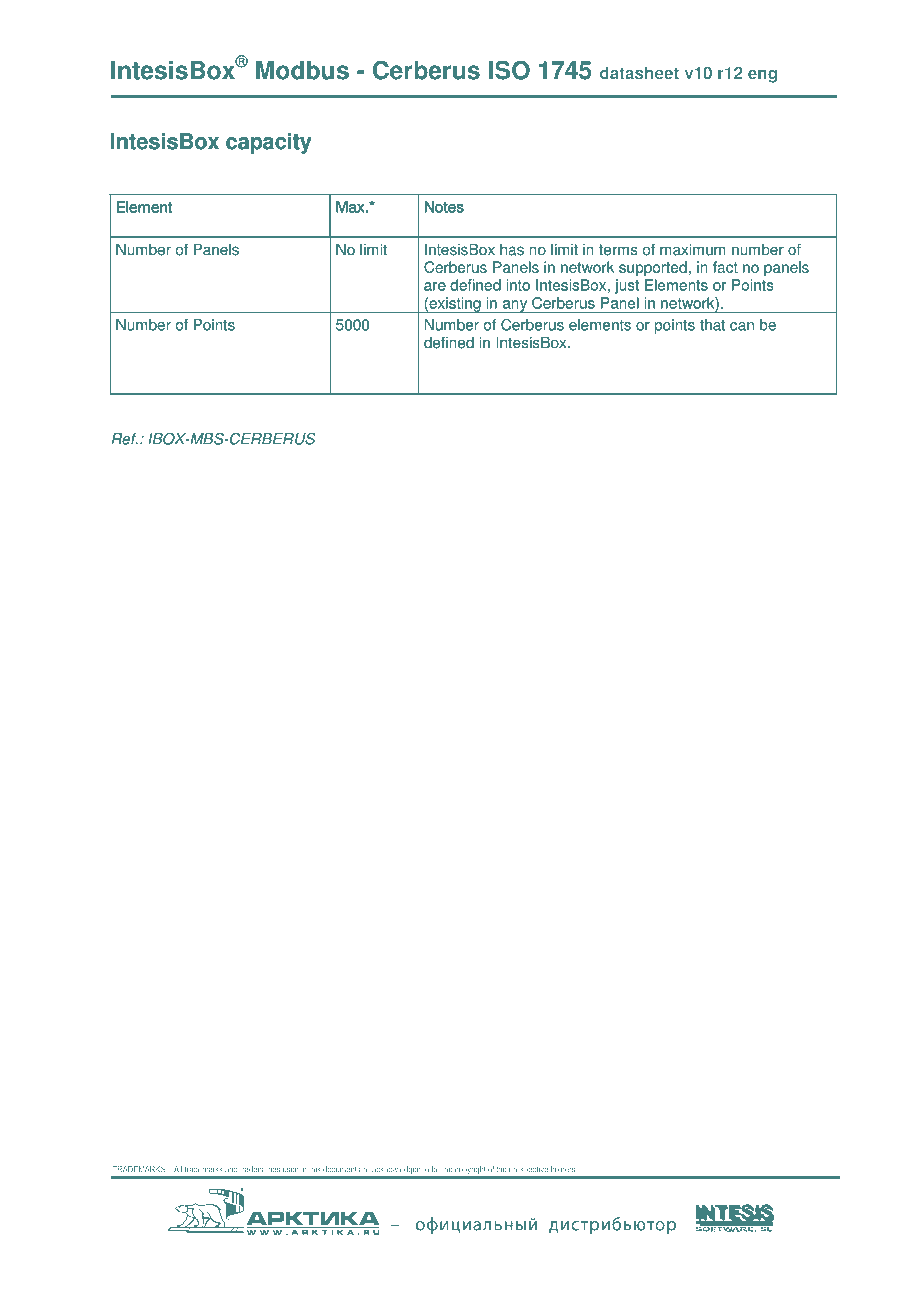 The width and height of the page is (924, 1308). Describe the element at coordinates (518, 285) in the page. I see `into` at that location.
